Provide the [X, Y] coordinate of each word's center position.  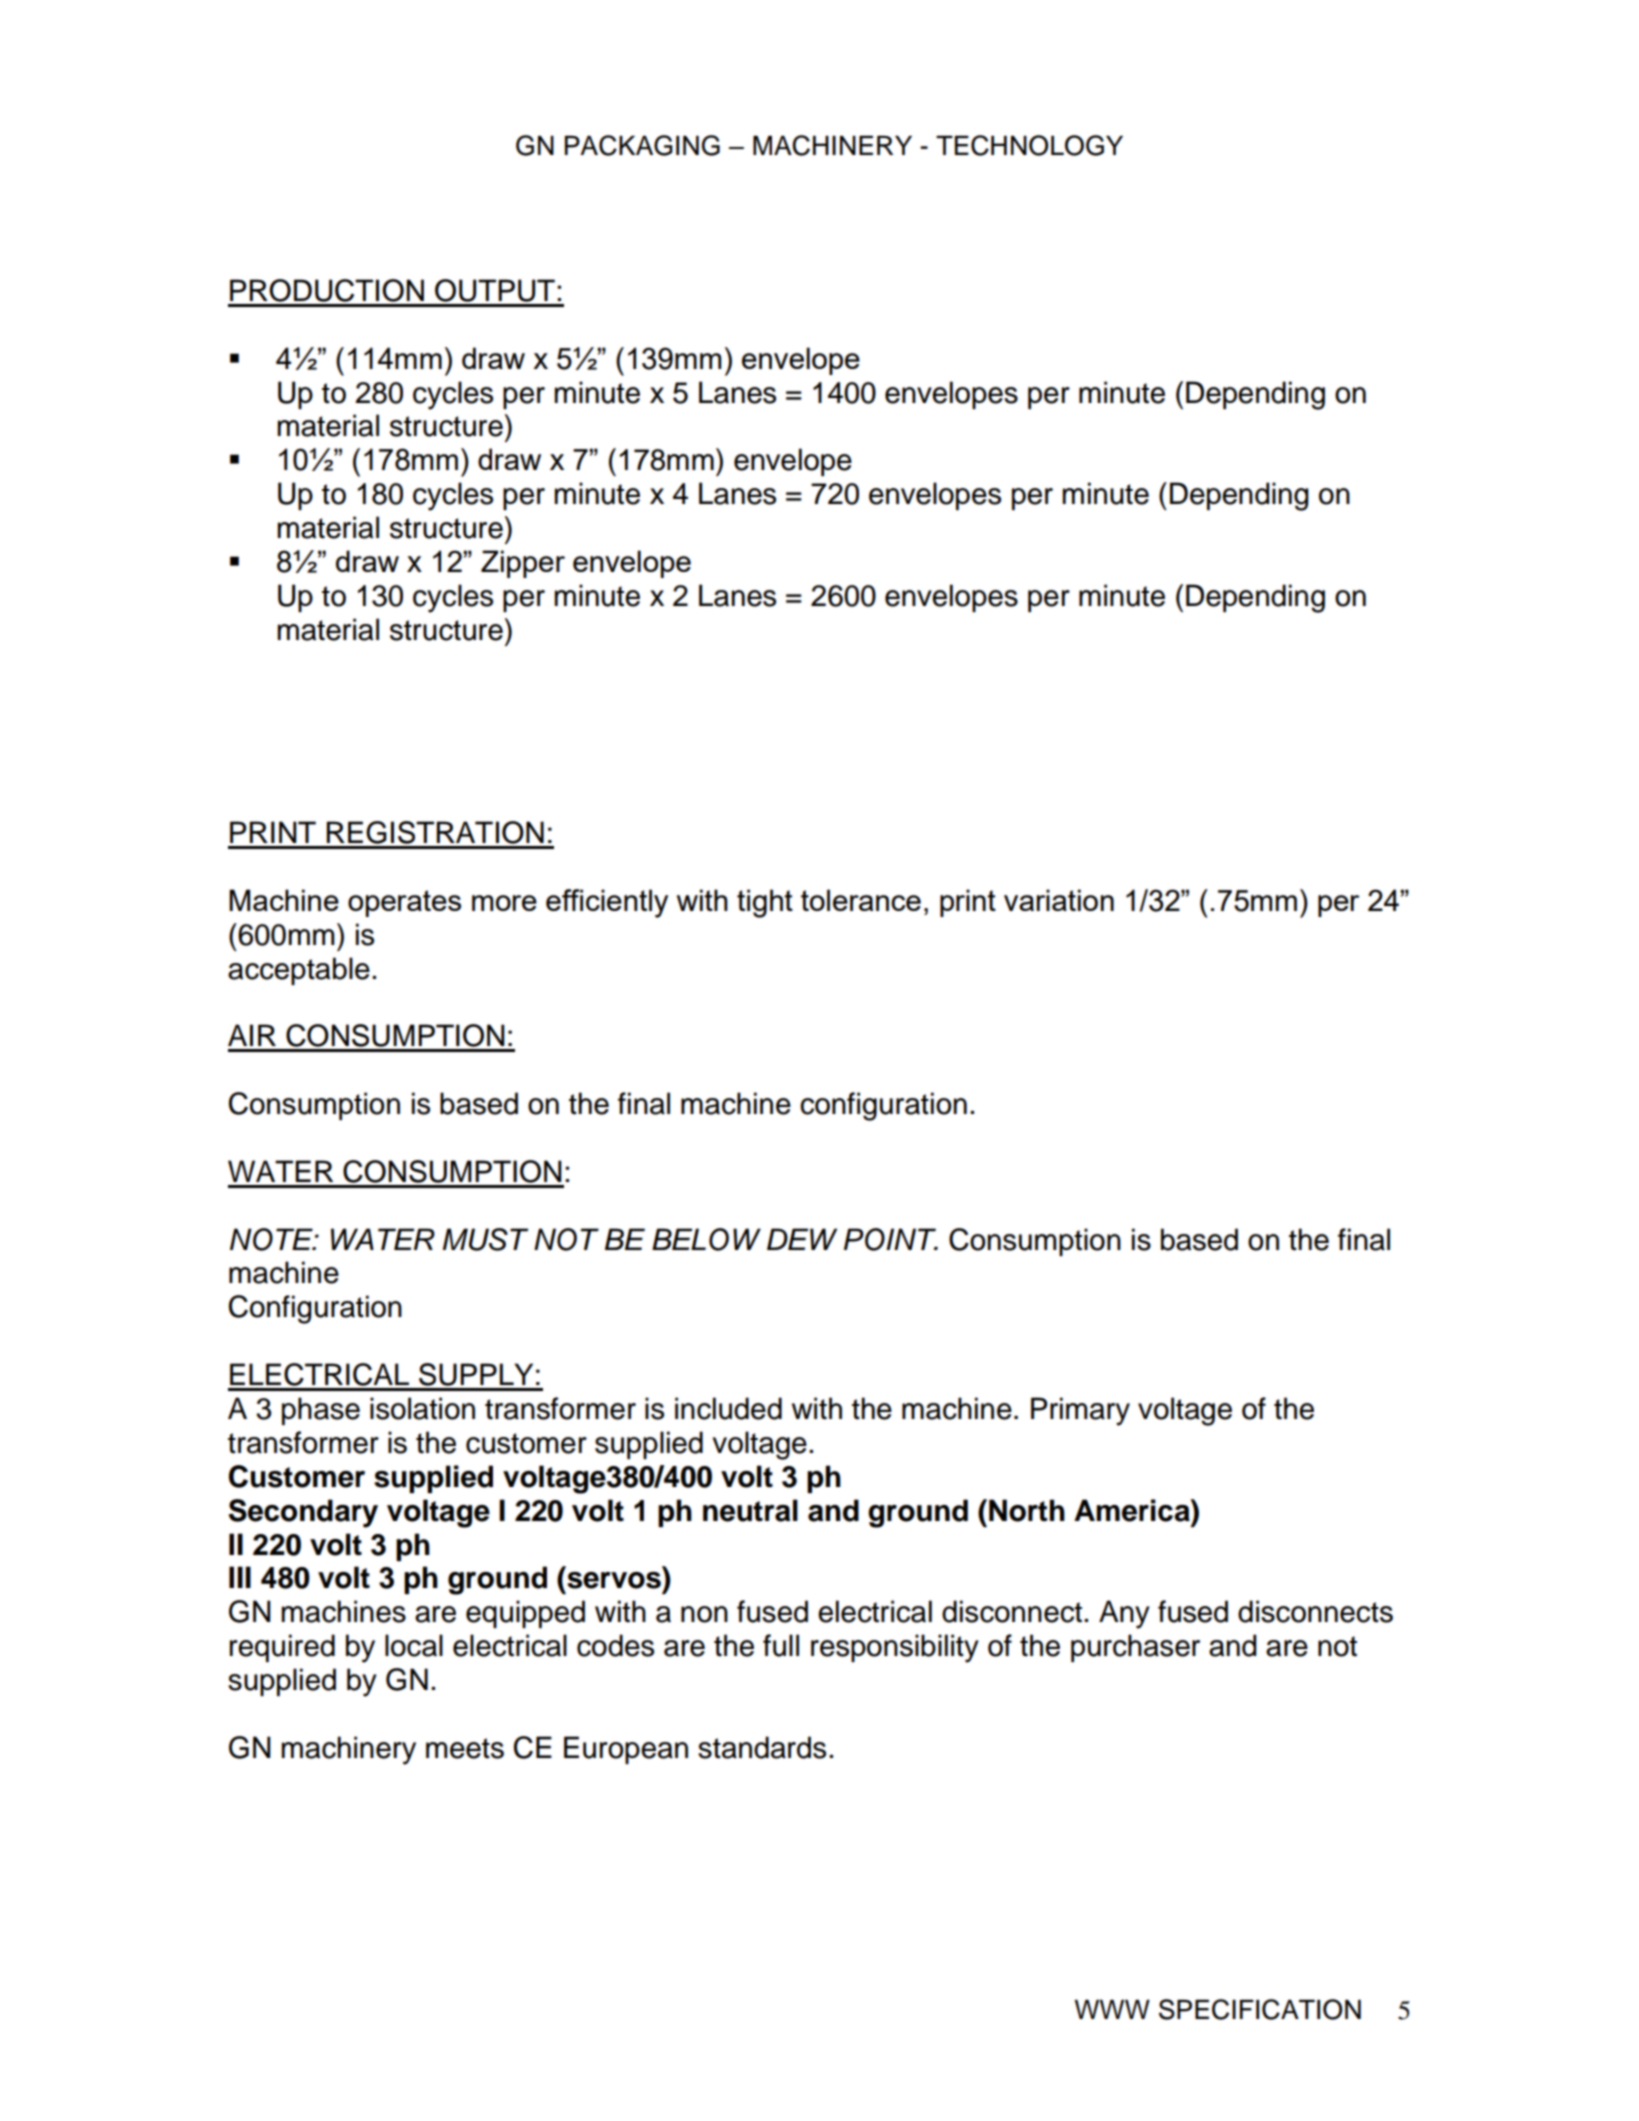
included [728, 1408]
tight [765, 903]
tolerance [861, 900]
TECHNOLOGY [1029, 145]
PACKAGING [642, 145]
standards [762, 1747]
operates [404, 903]
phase [321, 1411]
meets [465, 1748]
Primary [1080, 1411]
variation [1059, 900]
